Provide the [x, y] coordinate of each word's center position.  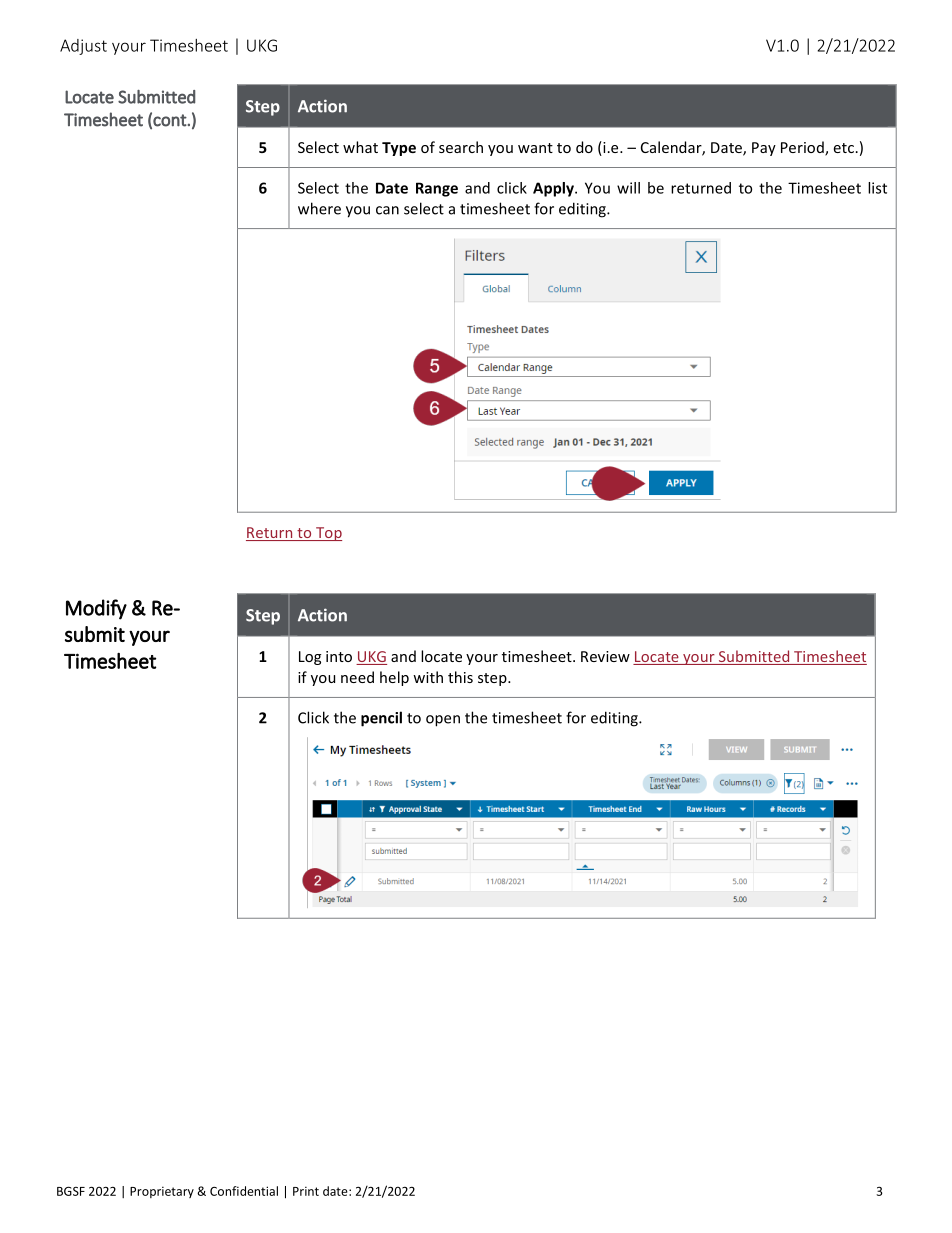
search [461, 147]
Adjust [83, 47]
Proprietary [162, 1192]
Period [803, 148]
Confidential [244, 1191]
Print [306, 1191]
